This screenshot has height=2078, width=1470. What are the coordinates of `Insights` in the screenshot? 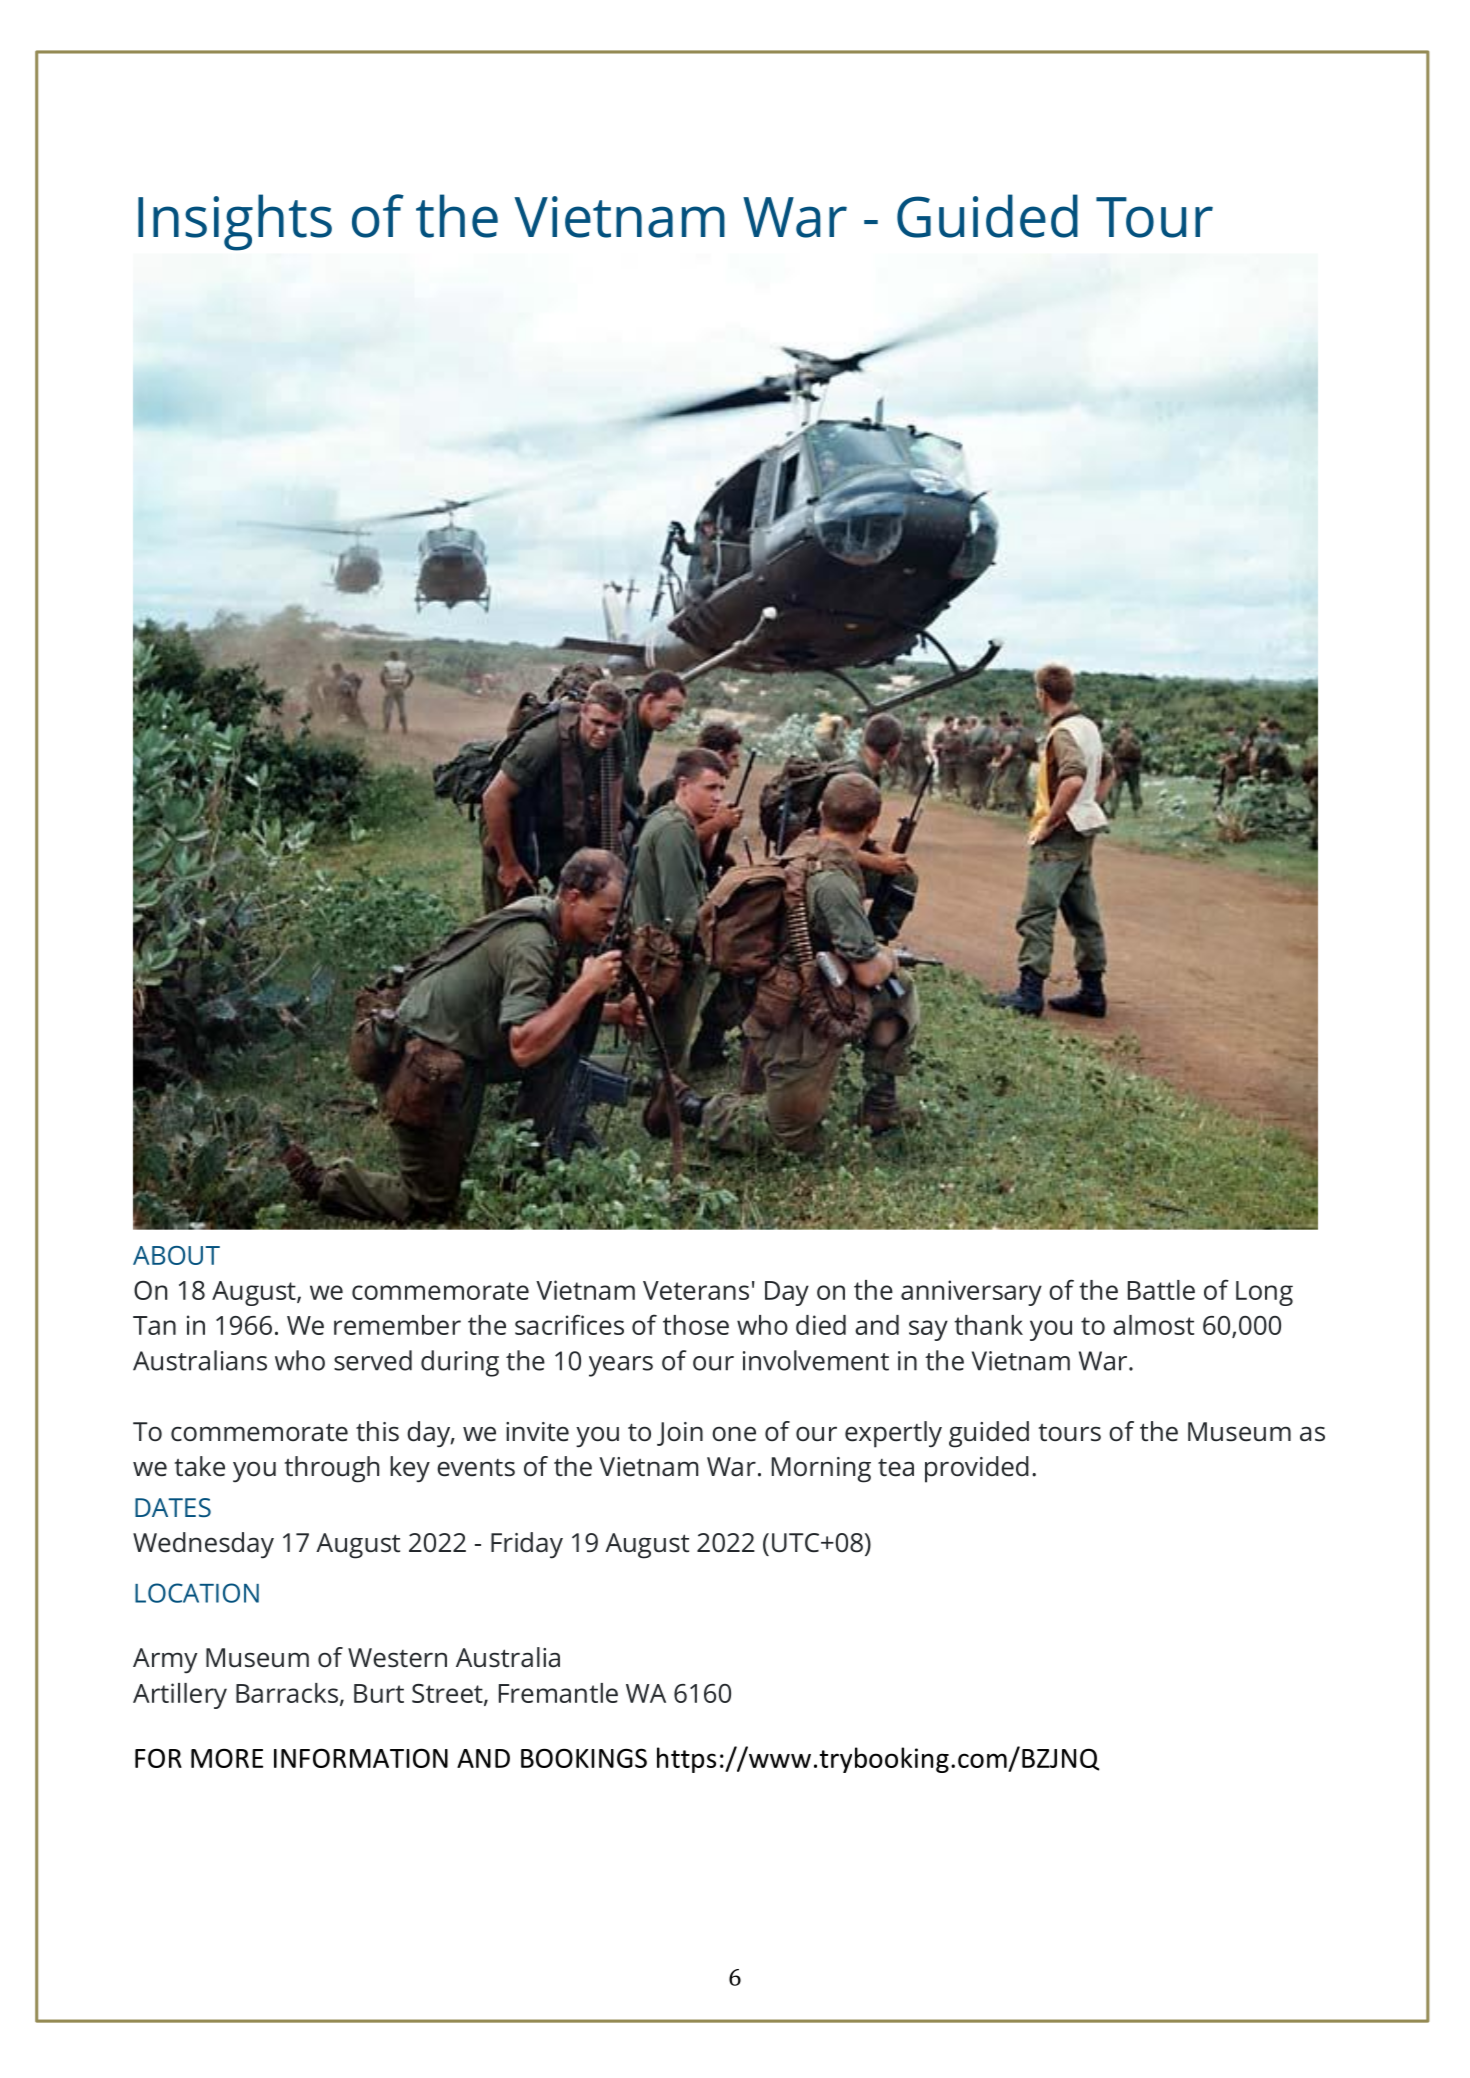 It's located at (235, 222).
